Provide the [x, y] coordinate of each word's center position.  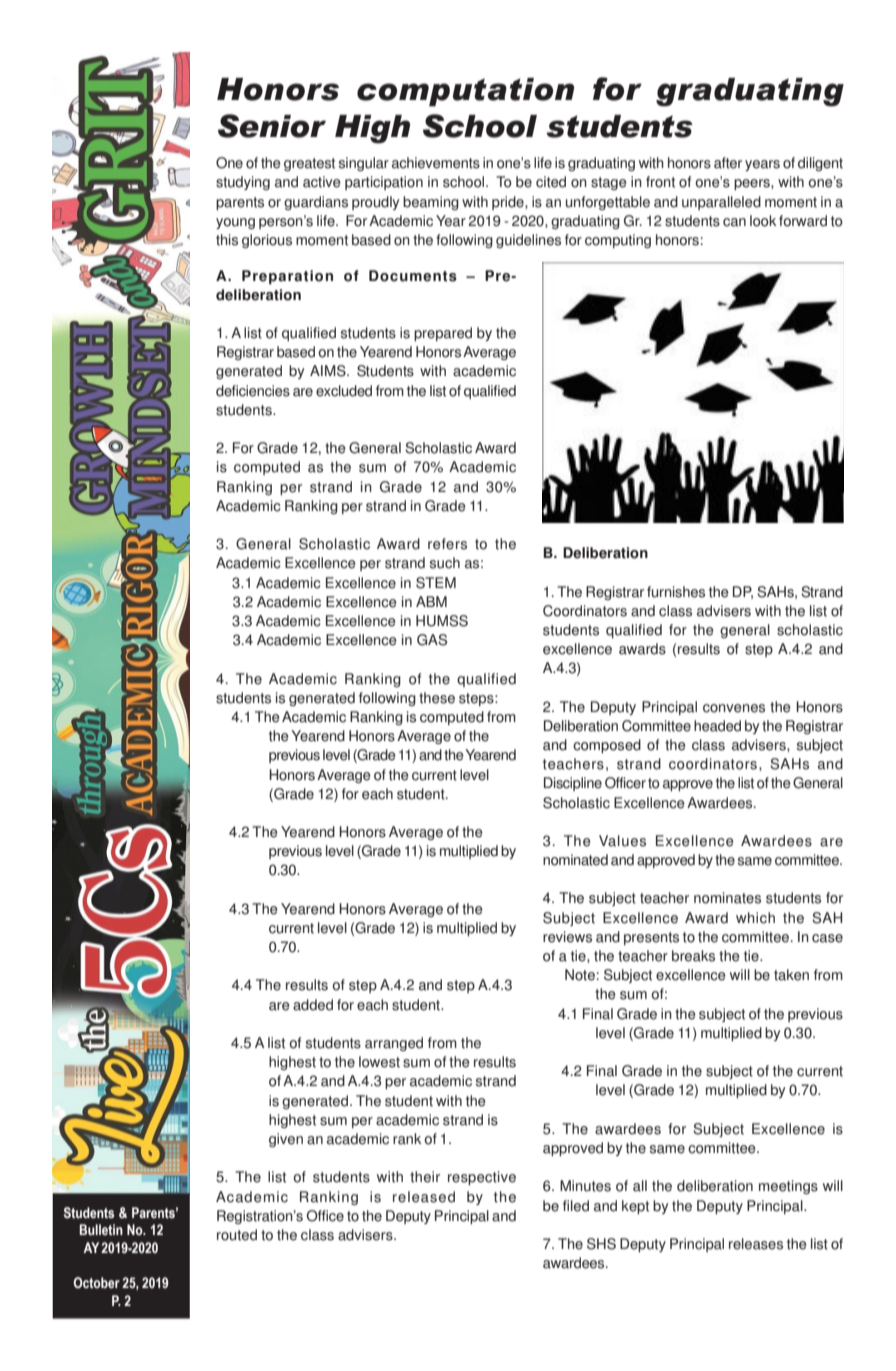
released [424, 1197]
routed [237, 1235]
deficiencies [253, 391]
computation [465, 92]
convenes [734, 708]
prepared [443, 334]
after [728, 163]
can [734, 222]
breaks [693, 956]
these [437, 698]
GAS [432, 640]
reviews [567, 937]
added [313, 1005]
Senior [272, 126]
